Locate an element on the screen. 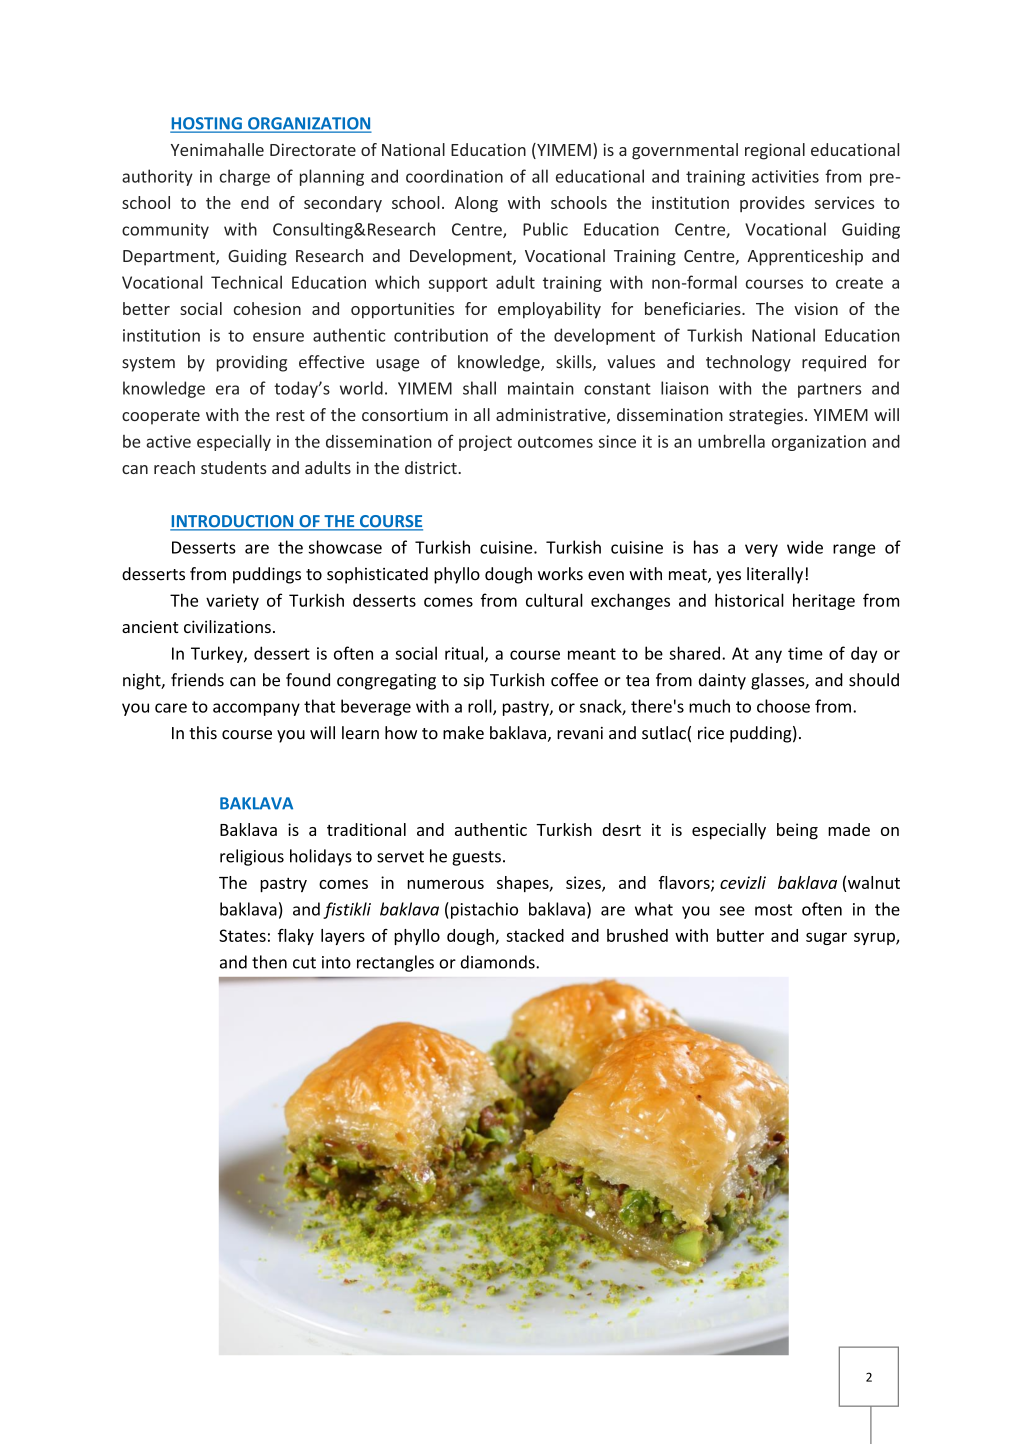 The image size is (1022, 1445). stacked is located at coordinates (535, 935).
